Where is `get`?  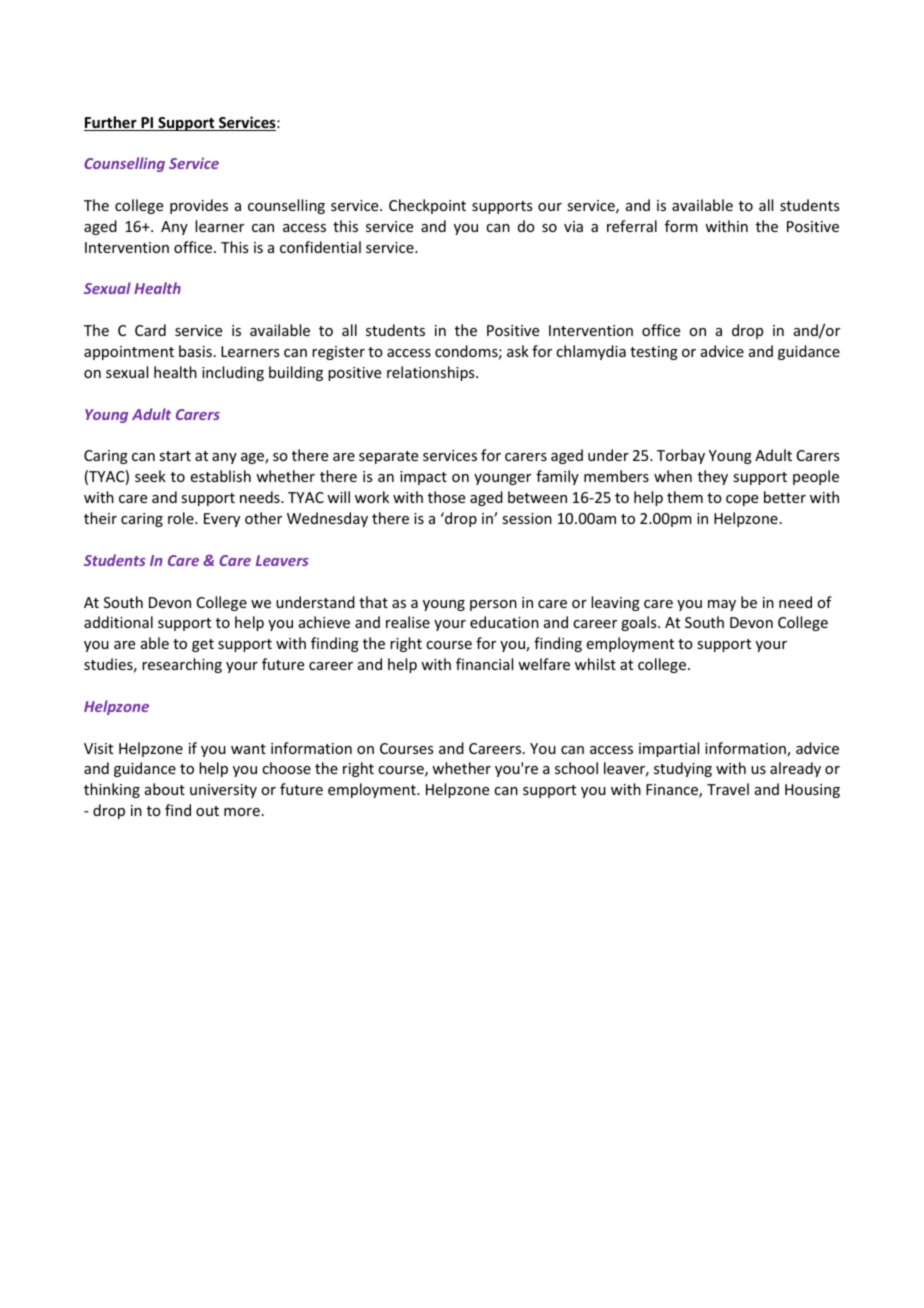 get is located at coordinates (203, 645).
